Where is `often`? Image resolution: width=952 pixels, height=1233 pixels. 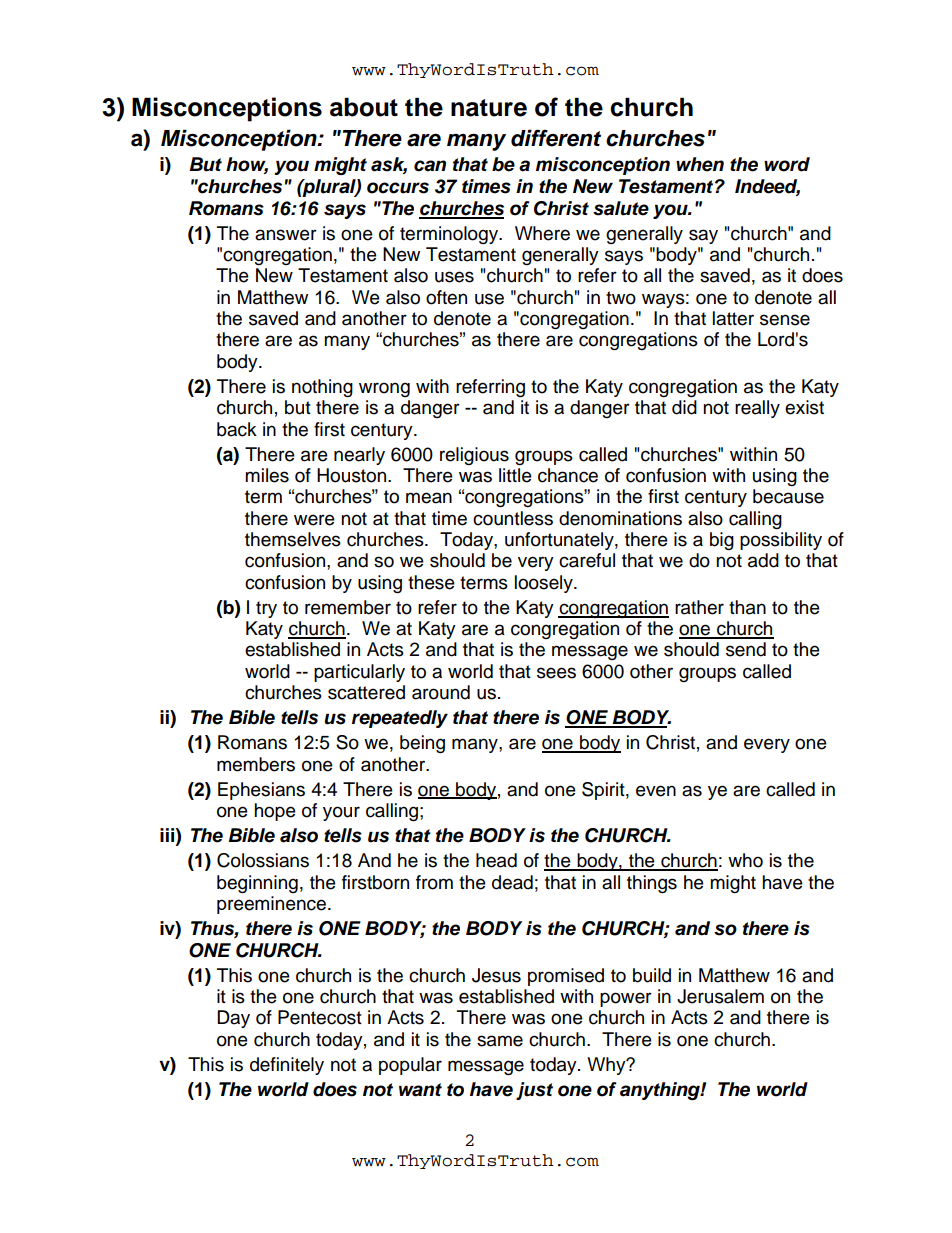 often is located at coordinates (446, 297).
